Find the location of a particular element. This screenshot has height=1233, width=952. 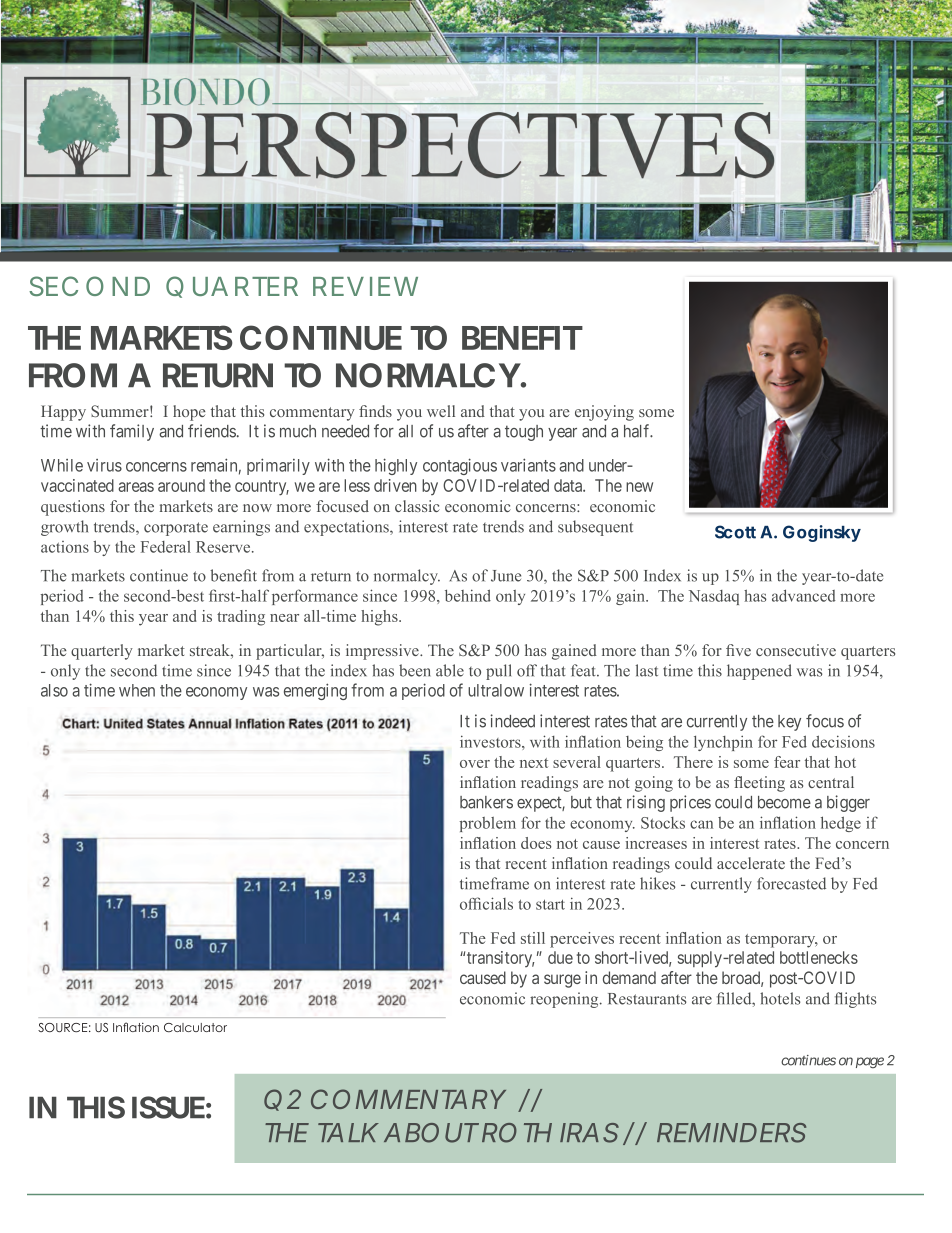

enjoying is located at coordinates (604, 413).
